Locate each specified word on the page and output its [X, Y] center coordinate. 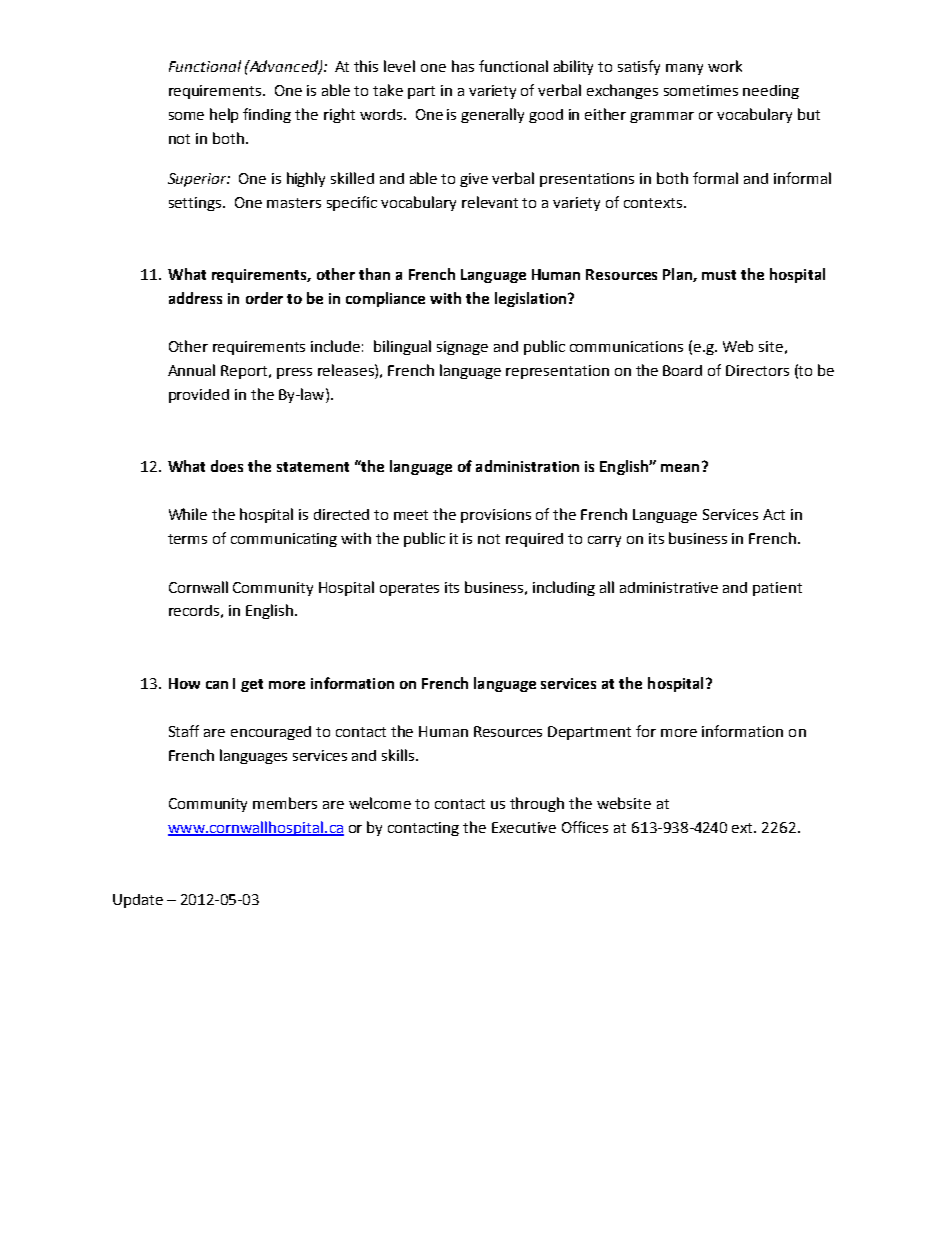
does [227, 466]
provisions [496, 516]
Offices [585, 827]
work [725, 66]
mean [680, 468]
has [463, 66]
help [224, 115]
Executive [524, 827]
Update [138, 901]
